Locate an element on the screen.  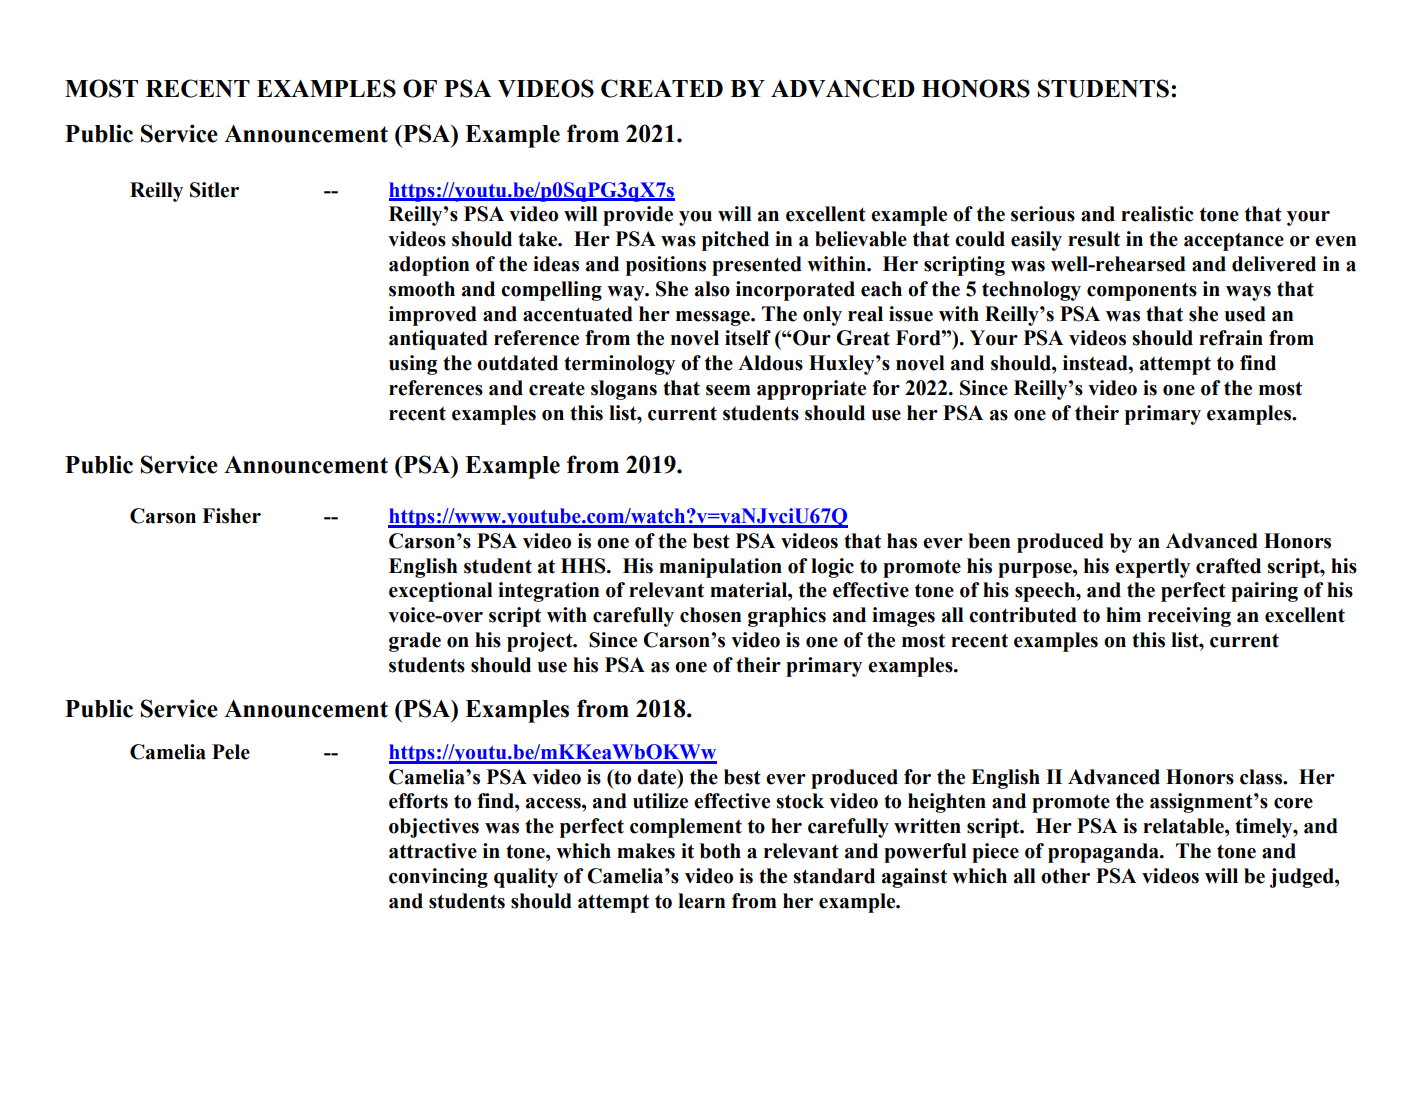
crafted is located at coordinates (1228, 566).
